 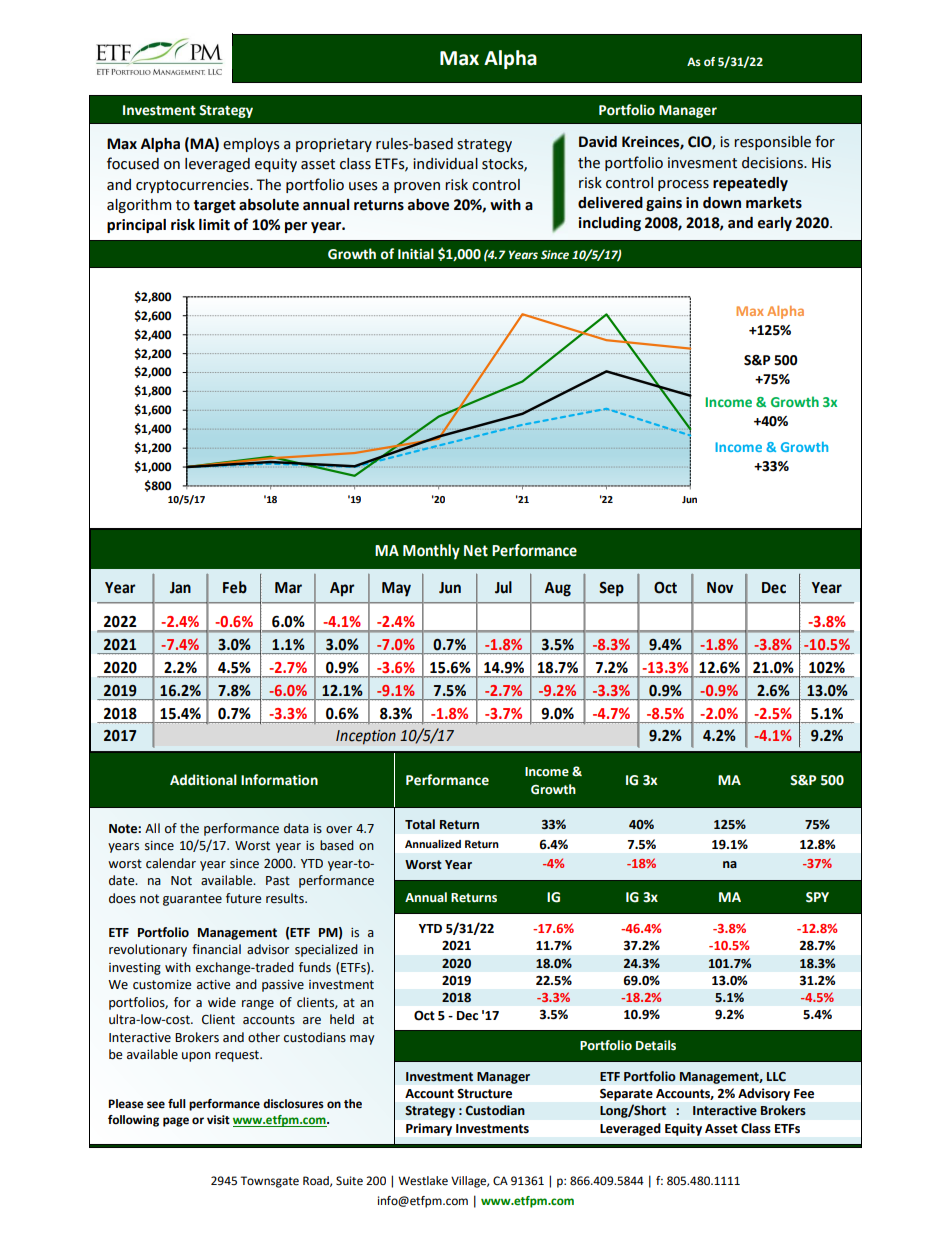 I want to click on early, so click(x=775, y=224).
